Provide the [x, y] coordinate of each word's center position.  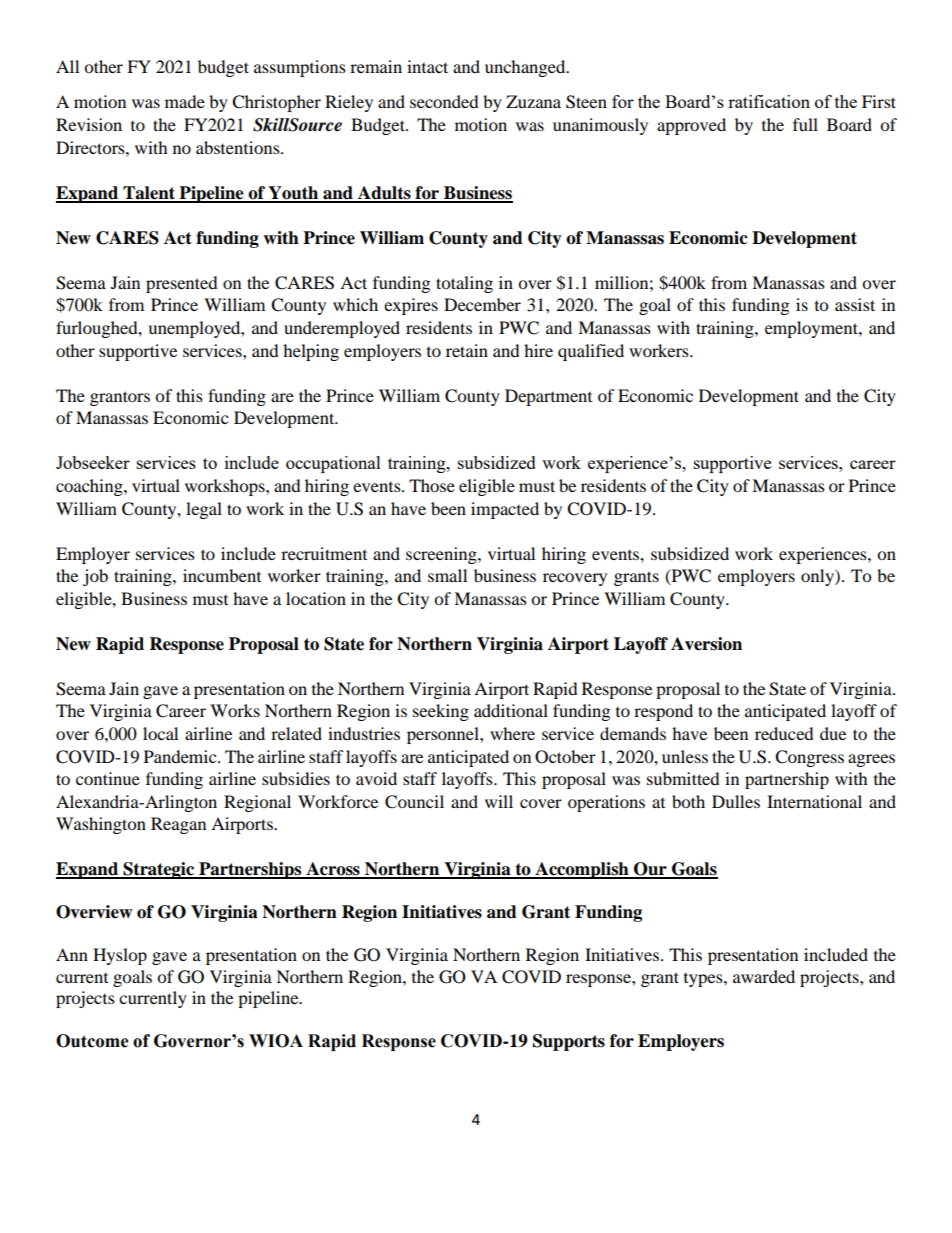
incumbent [222, 575]
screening [442, 555]
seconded [444, 101]
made [185, 101]
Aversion [706, 644]
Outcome [92, 1041]
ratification [769, 101]
